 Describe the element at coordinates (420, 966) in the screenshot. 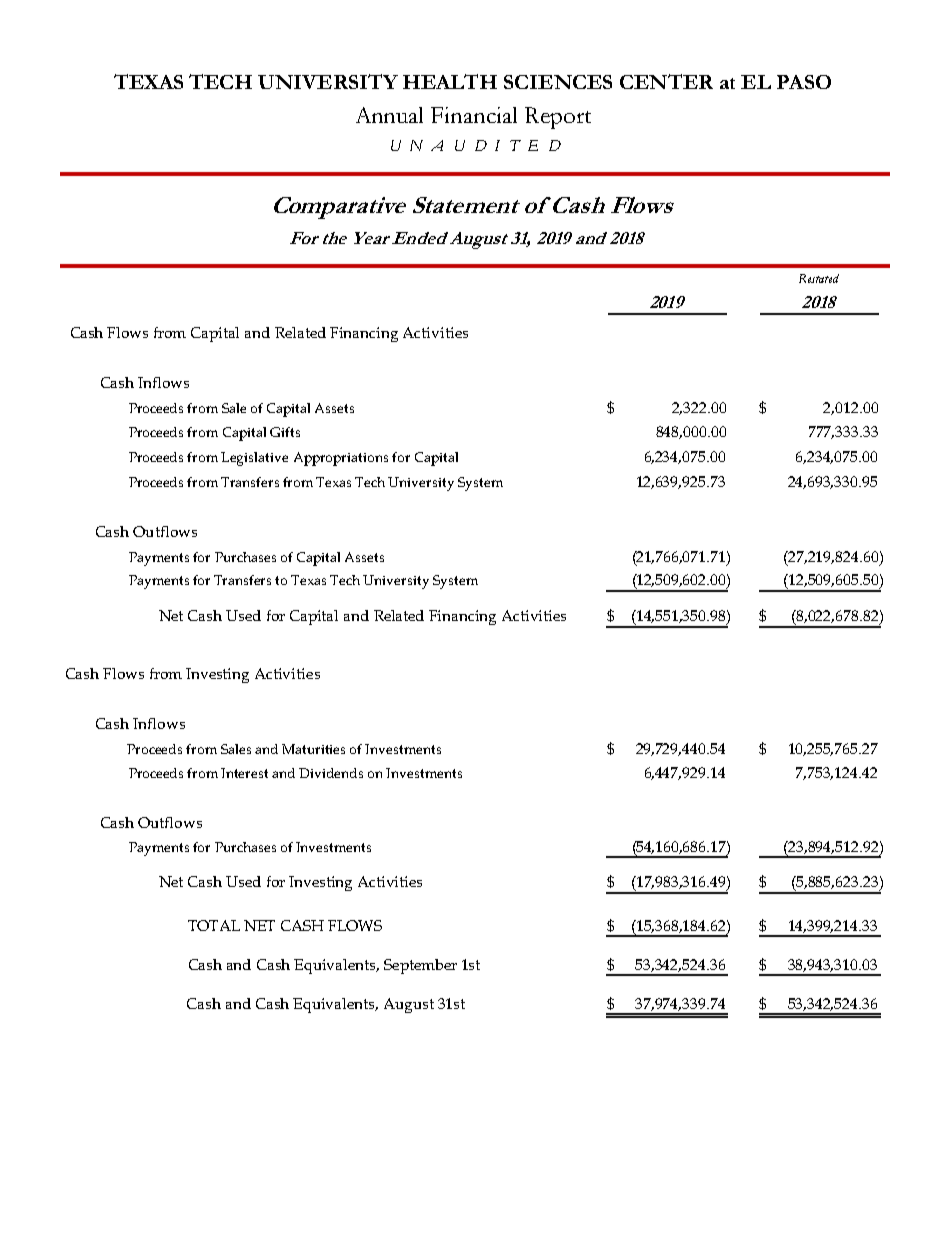

I see `September` at that location.
